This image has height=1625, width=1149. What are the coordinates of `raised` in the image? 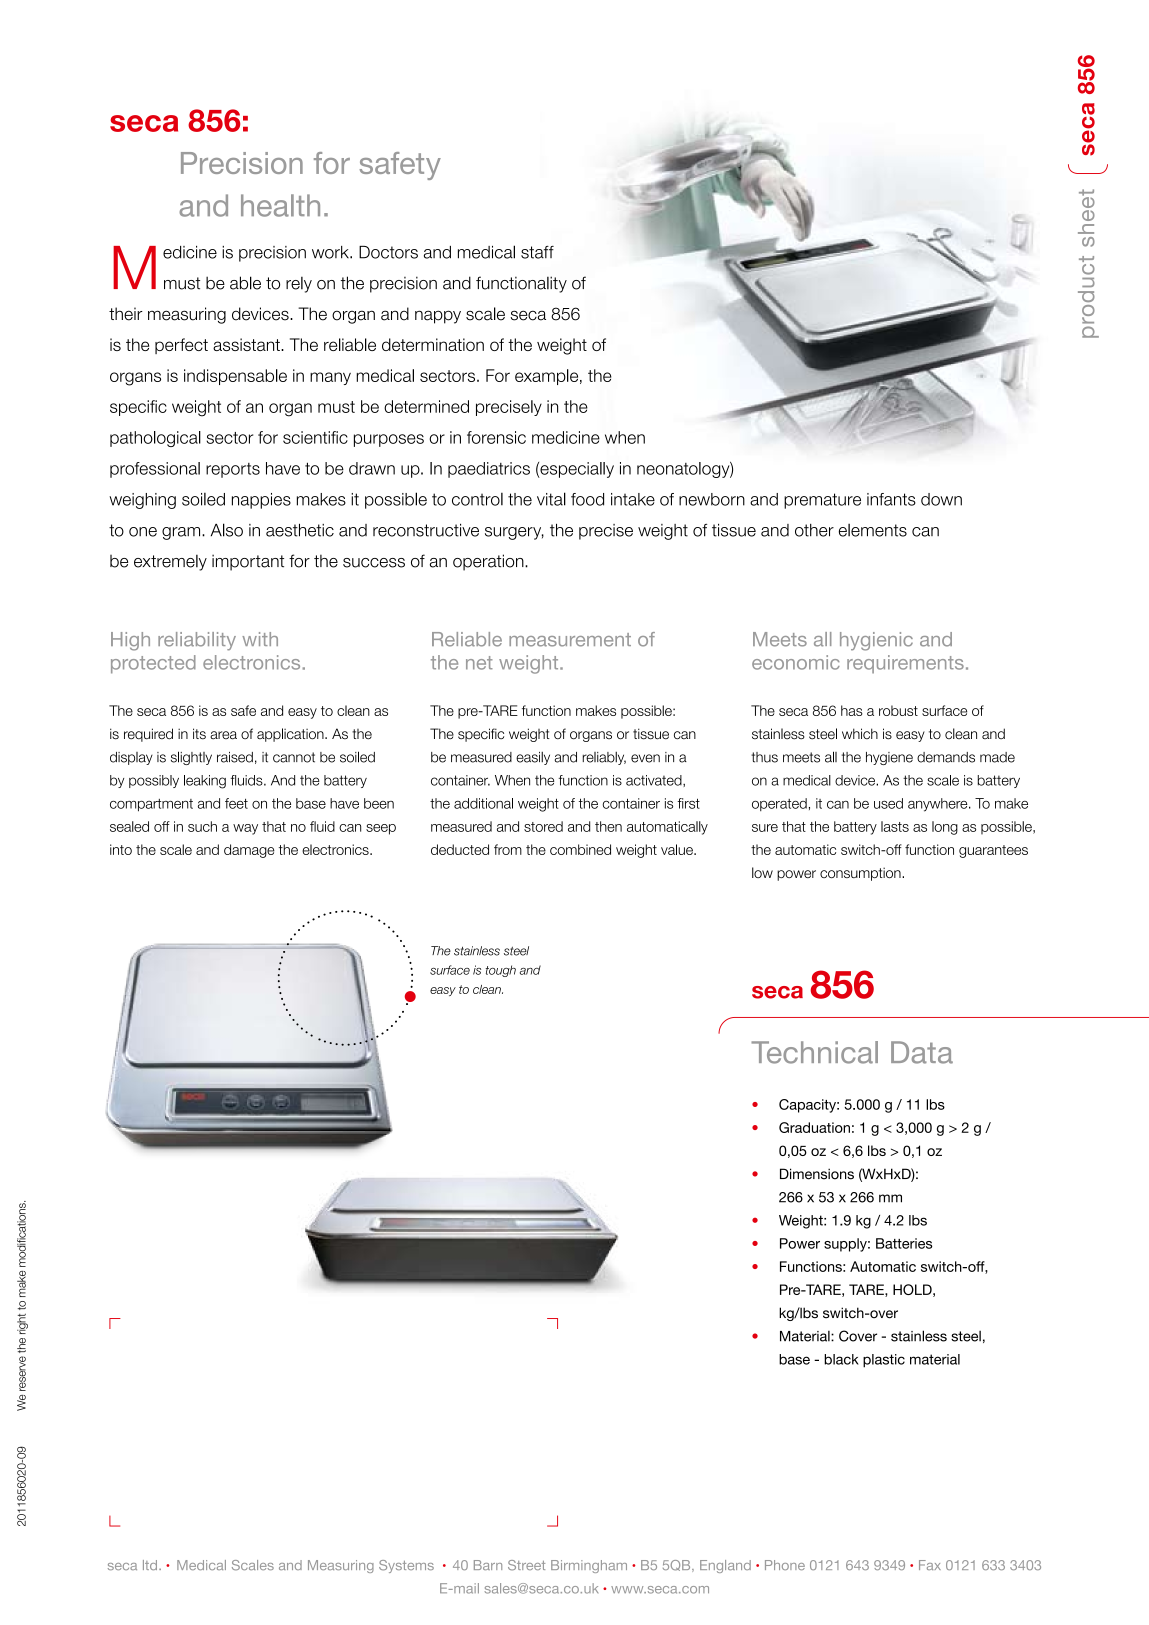 It's located at (235, 757).
